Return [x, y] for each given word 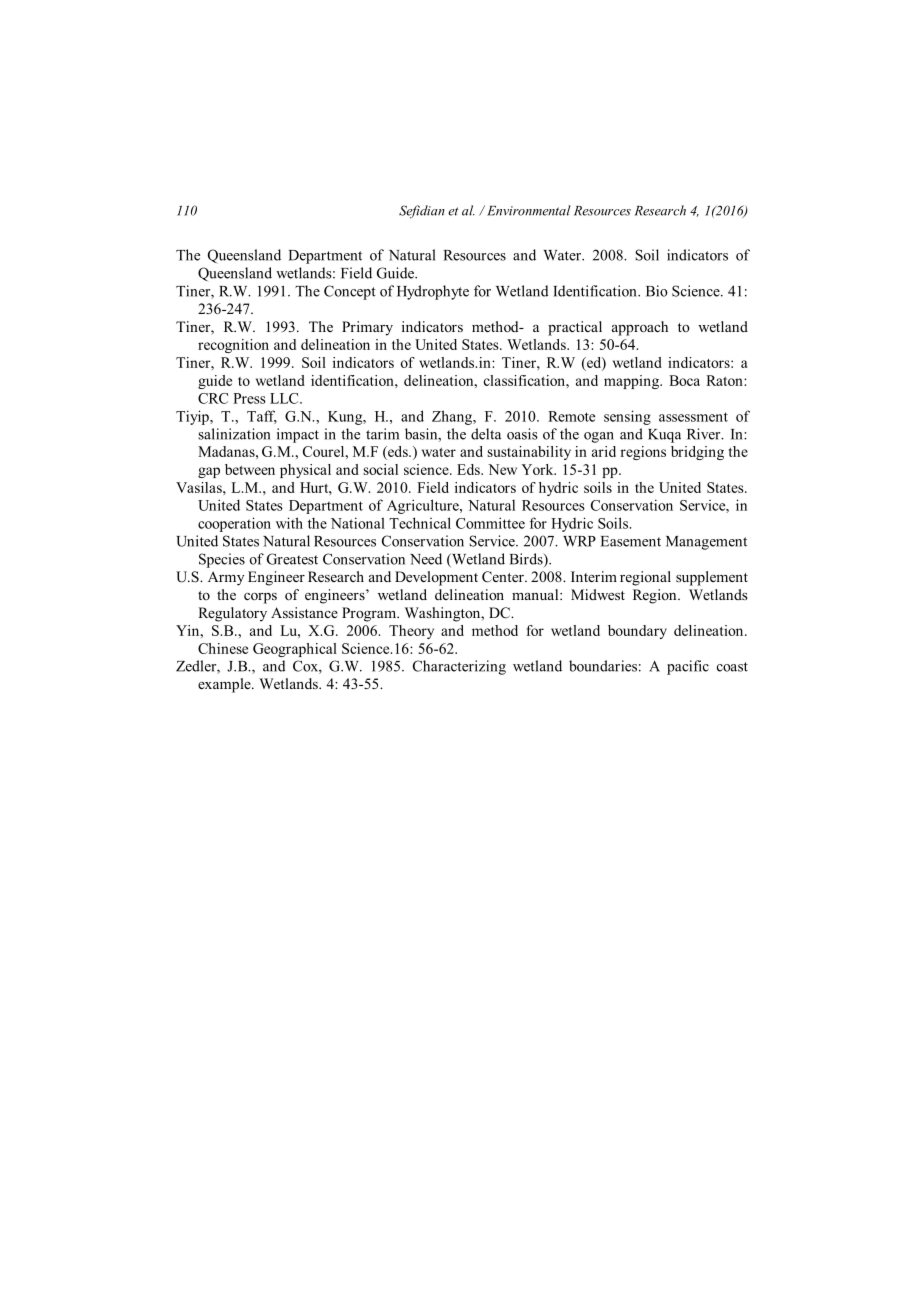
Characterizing [459, 667]
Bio [657, 291]
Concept [350, 292]
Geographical [295, 650]
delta [486, 434]
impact [298, 435]
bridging [697, 453]
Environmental [527, 210]
